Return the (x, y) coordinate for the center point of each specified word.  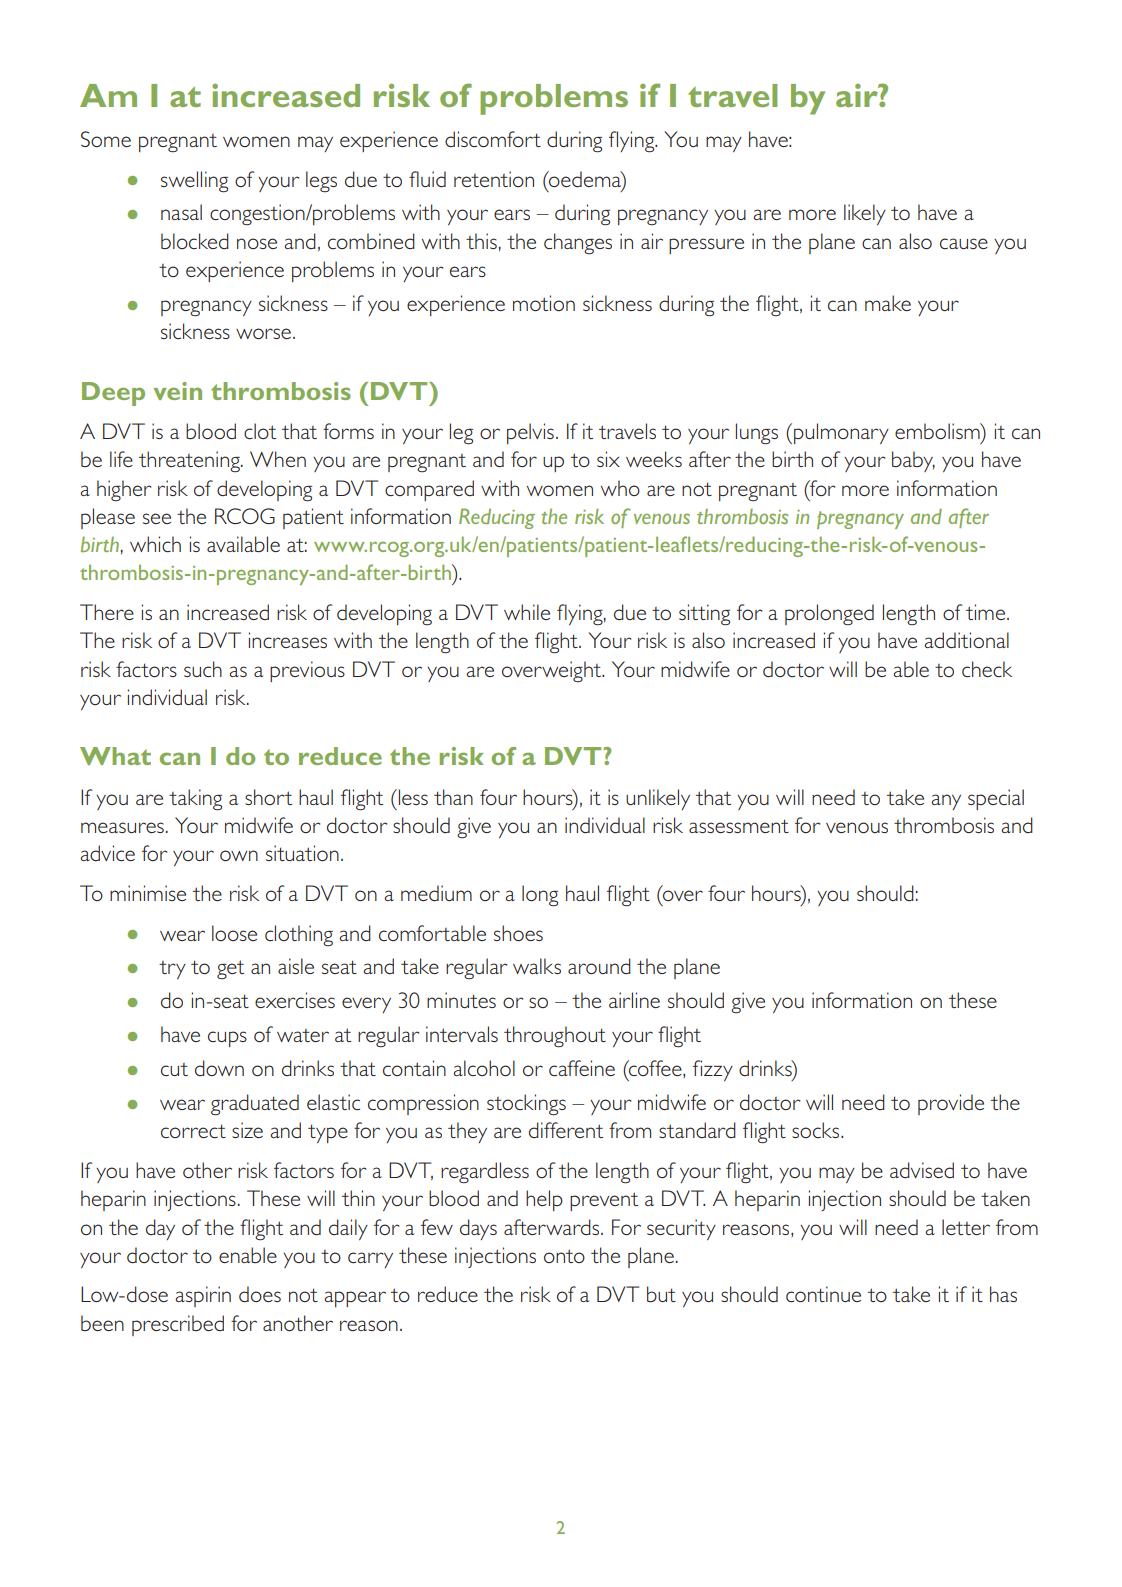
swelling (194, 182)
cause (964, 243)
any (946, 802)
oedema (585, 179)
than (453, 797)
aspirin (203, 1296)
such (203, 669)
